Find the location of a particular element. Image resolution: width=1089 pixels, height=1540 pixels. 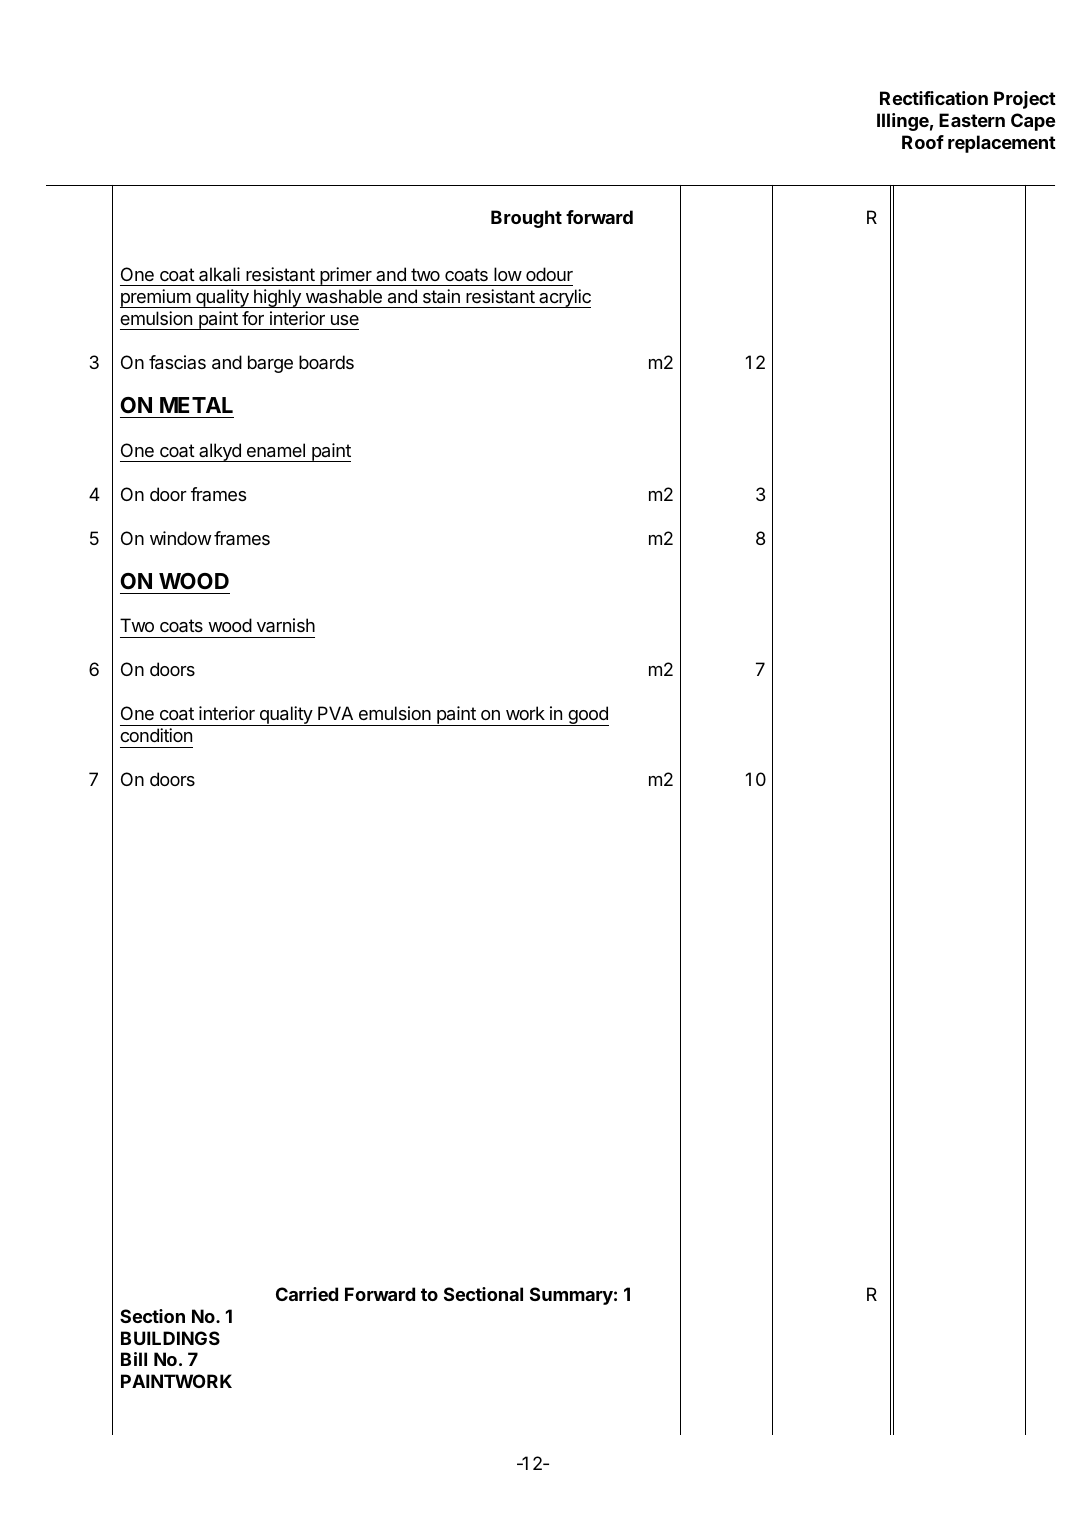

Roof is located at coordinates (923, 142).
